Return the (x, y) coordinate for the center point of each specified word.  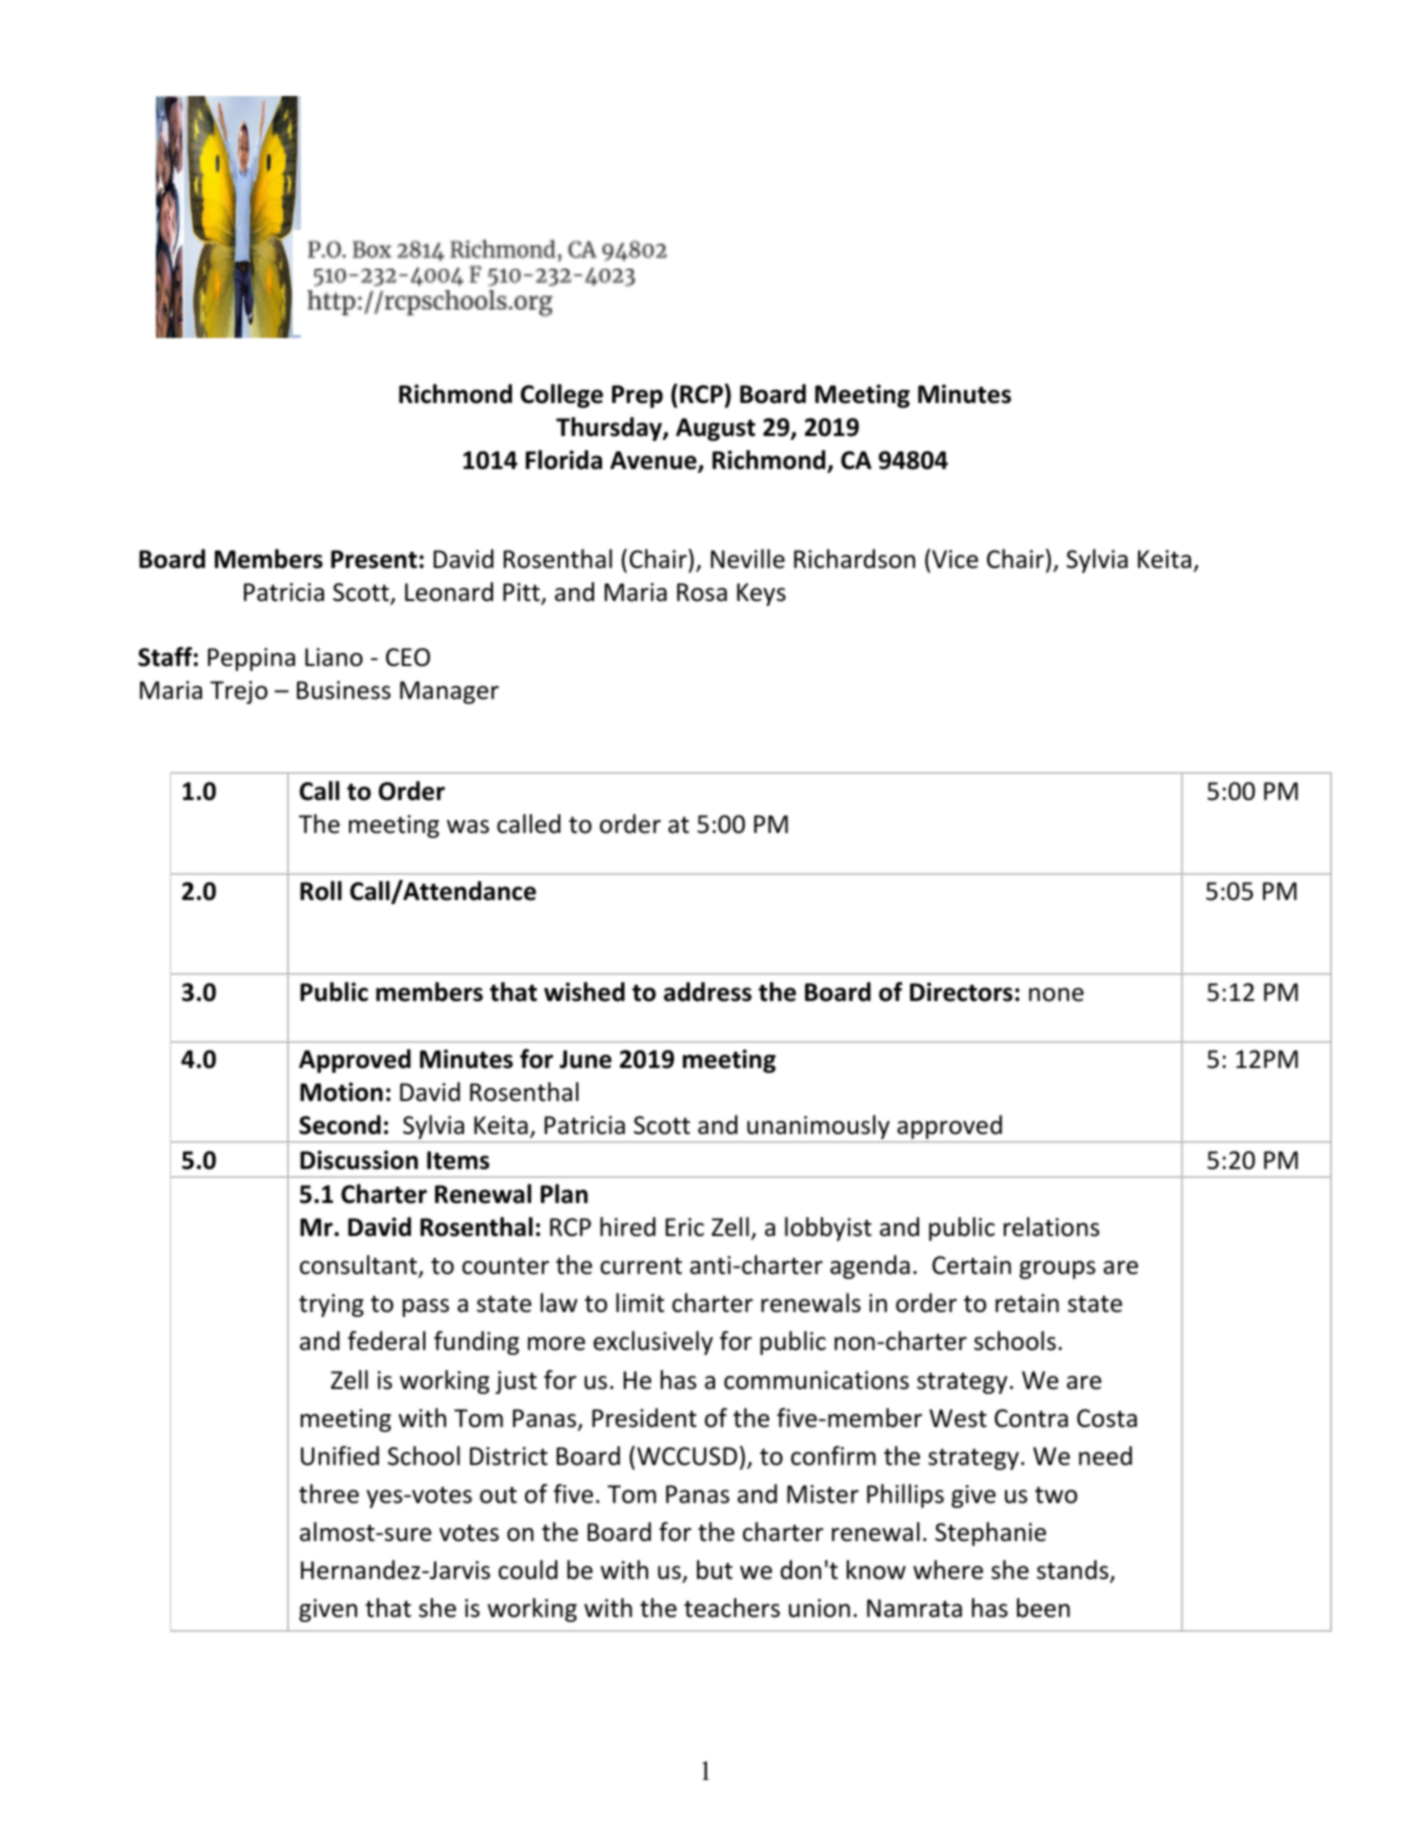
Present (374, 559)
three (329, 1494)
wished (584, 992)
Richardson (854, 559)
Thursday (610, 429)
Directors (961, 992)
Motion (341, 1092)
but (715, 1570)
